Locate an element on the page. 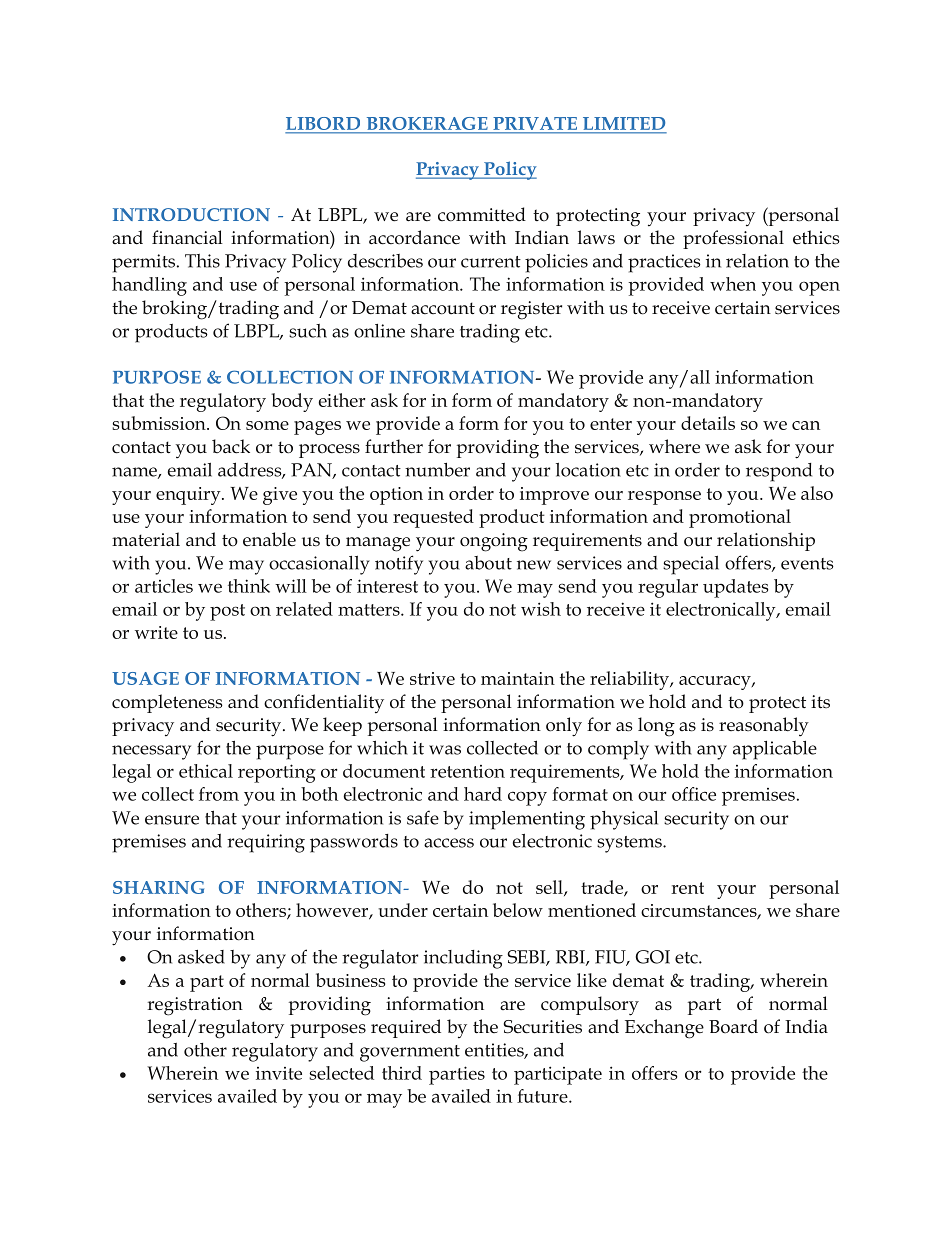  updates is located at coordinates (736, 588).
